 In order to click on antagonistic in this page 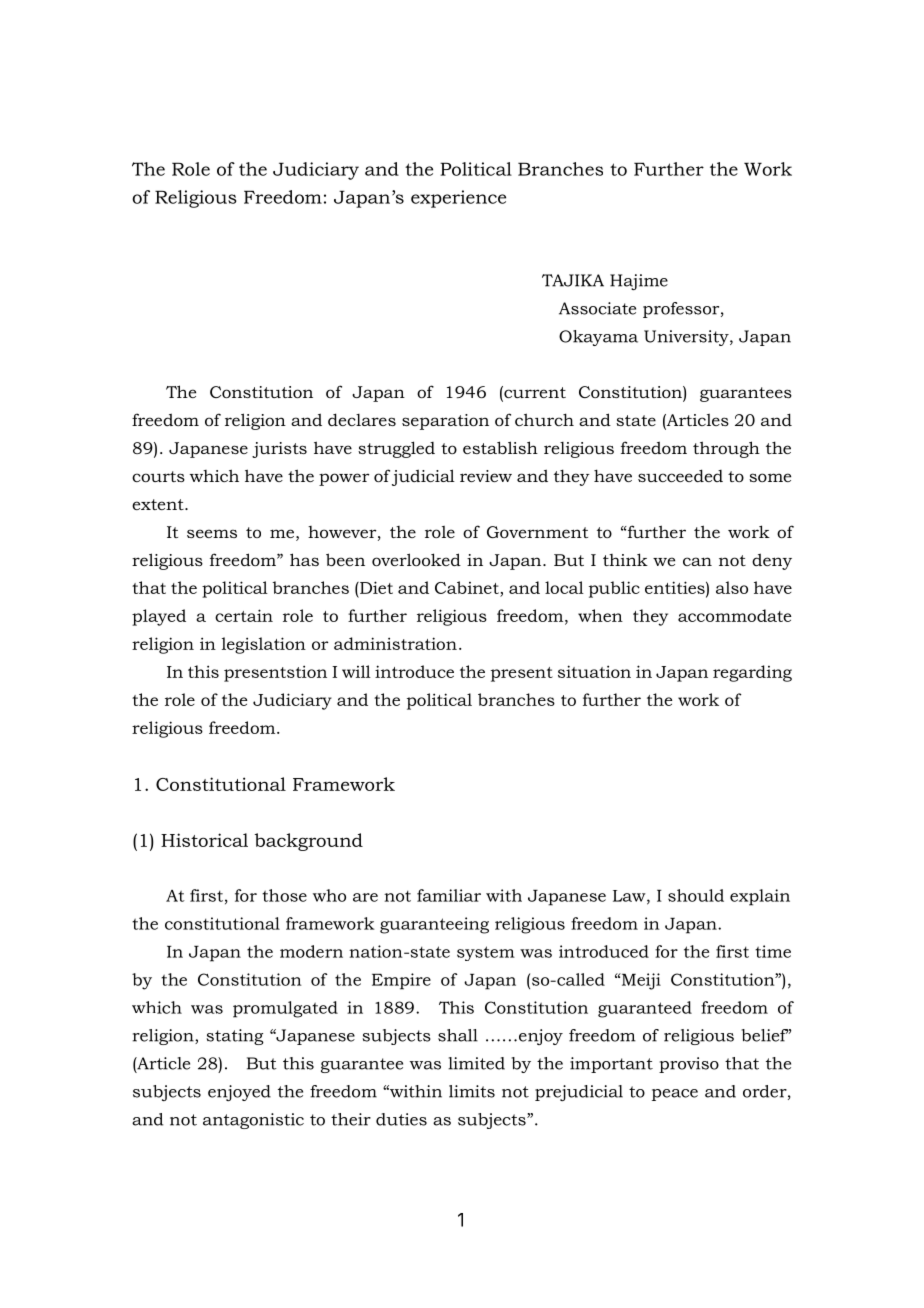, I will do `click(253, 1121)`.
